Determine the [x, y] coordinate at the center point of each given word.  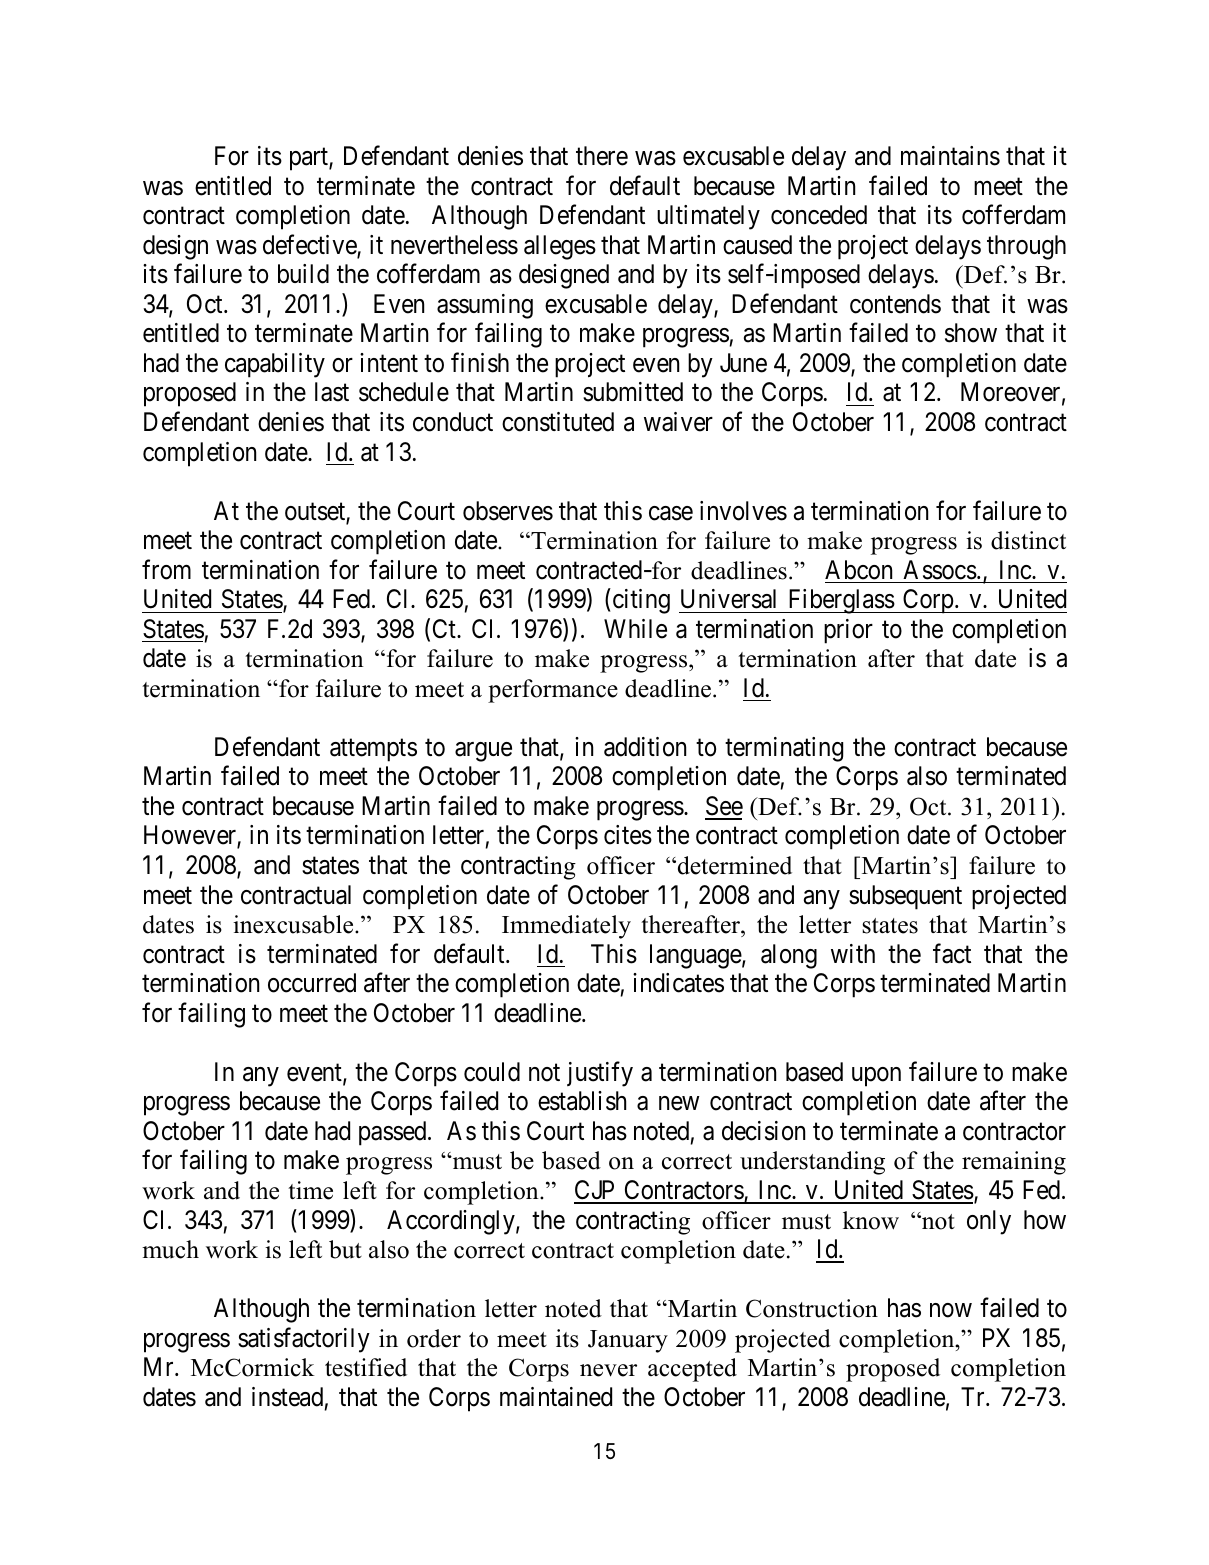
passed [394, 1133]
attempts [373, 750]
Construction [812, 1308]
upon [876, 1077]
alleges [560, 247]
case [671, 513]
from [166, 569]
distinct [1028, 540]
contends [895, 304]
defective [310, 245]
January [628, 1341]
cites [628, 835]
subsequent [905, 897]
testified [366, 1367]
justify [600, 1074]
